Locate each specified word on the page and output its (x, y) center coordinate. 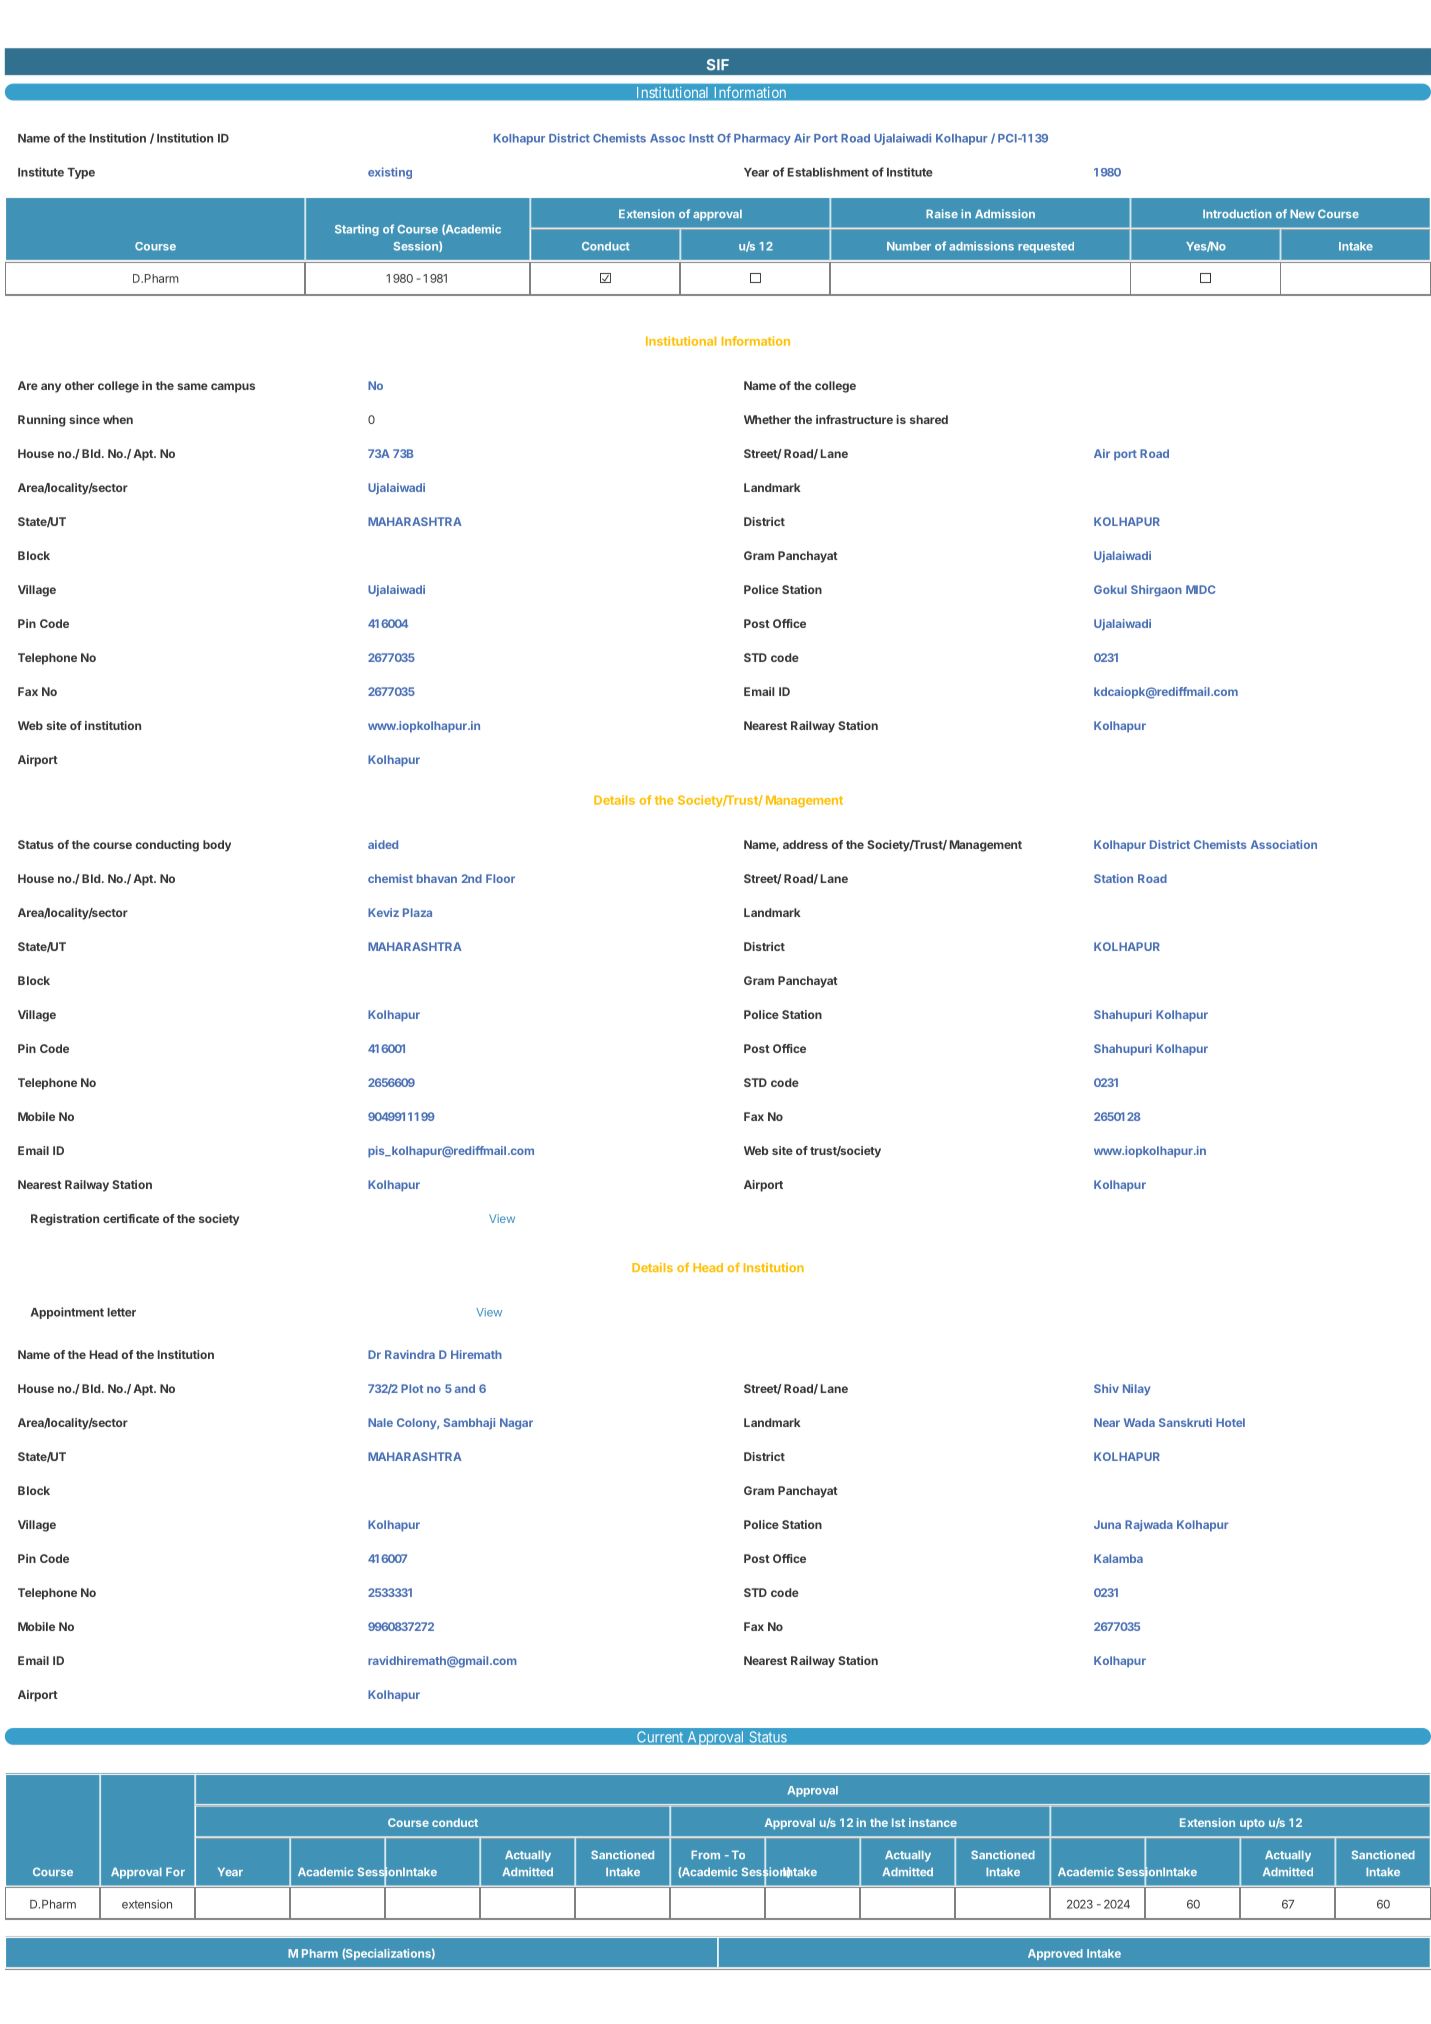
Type (81, 173)
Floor (500, 878)
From (705, 1854)
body (217, 846)
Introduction (1237, 213)
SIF (718, 65)
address (805, 844)
